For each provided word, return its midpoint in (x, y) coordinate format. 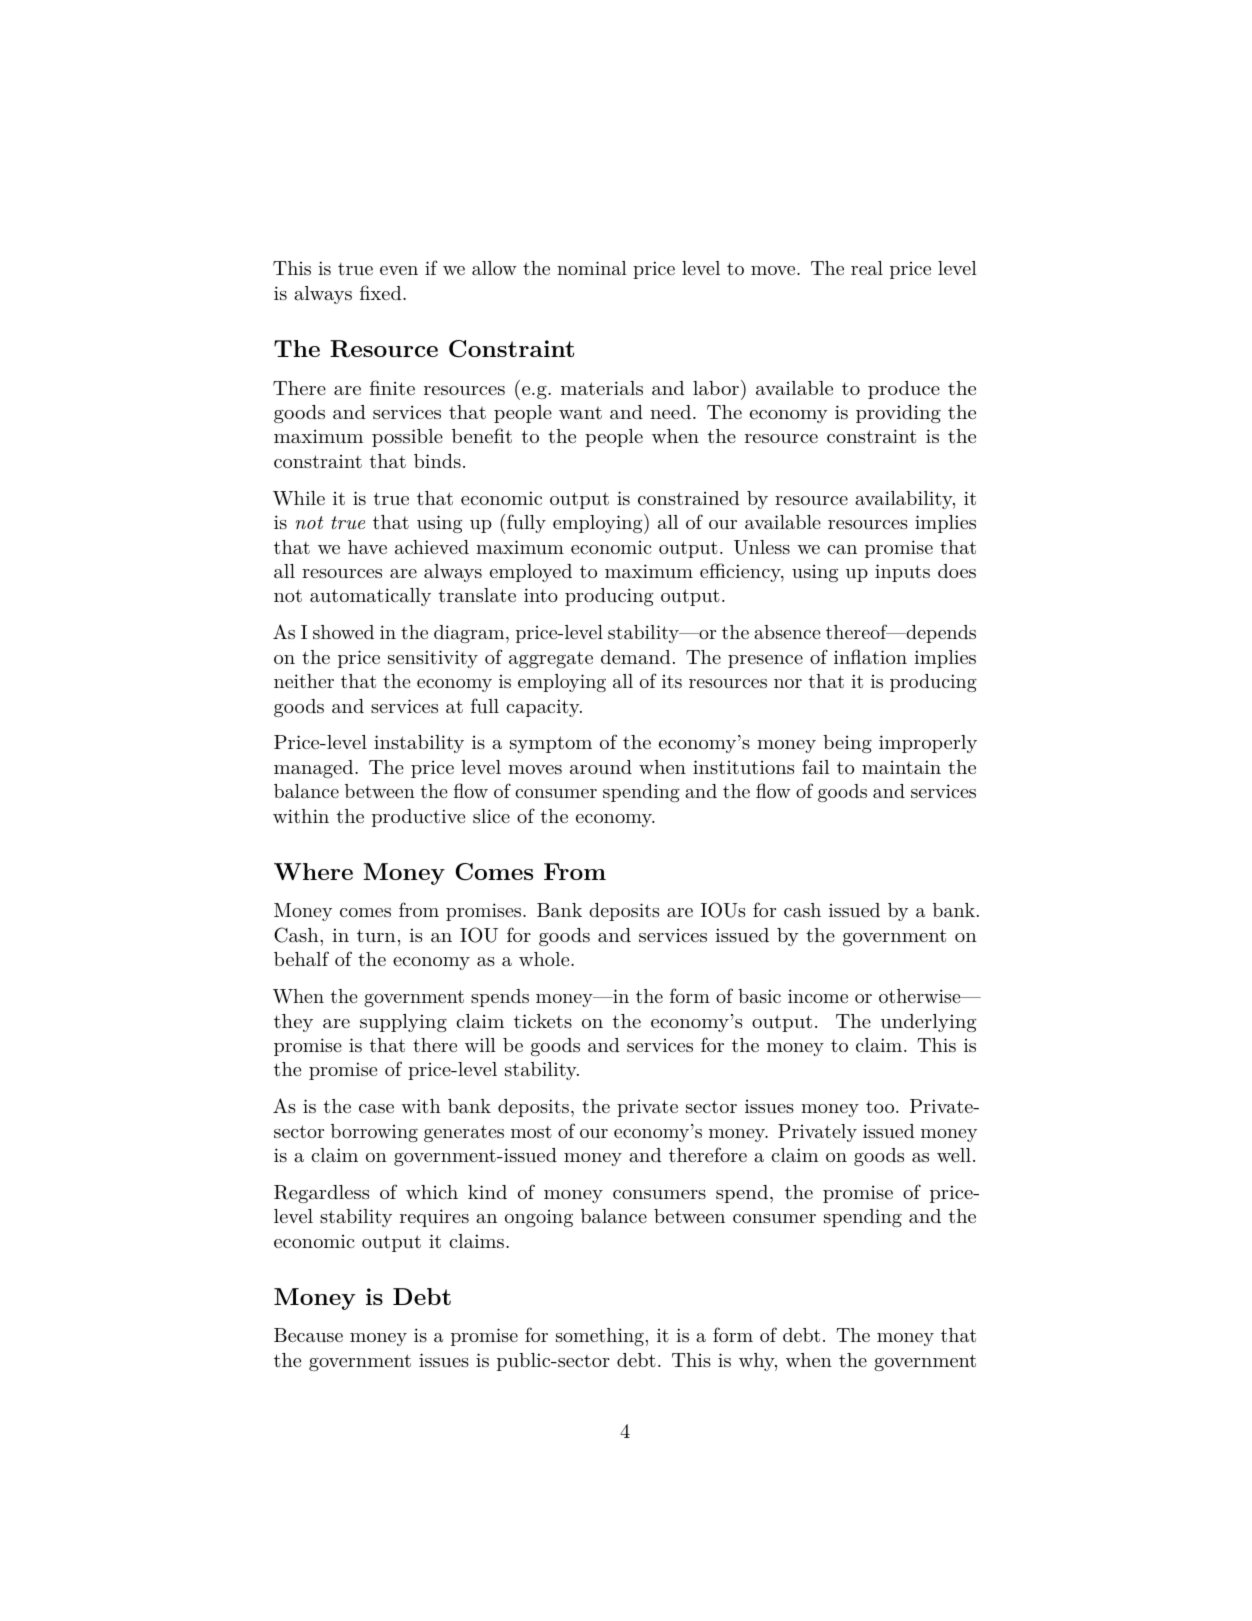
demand (636, 657)
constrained (689, 498)
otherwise (920, 996)
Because (308, 1335)
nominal (592, 268)
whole (545, 959)
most (531, 1132)
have (367, 547)
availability (904, 500)
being (847, 744)
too (880, 1107)
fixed (382, 292)
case (376, 1108)
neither (304, 681)
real (867, 268)
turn (376, 935)
